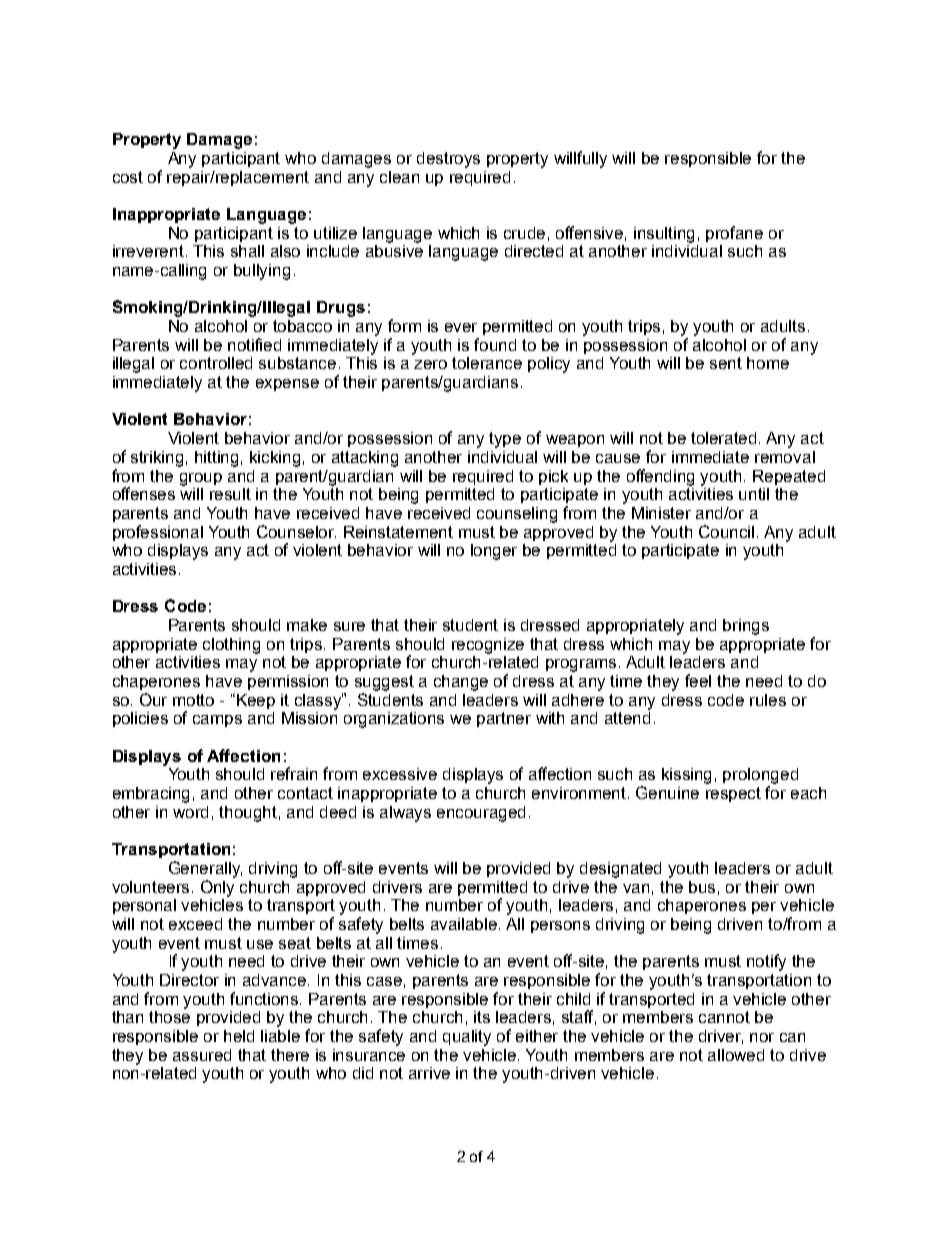 Image resolution: width=952 pixels, height=1233 pixels. I want to click on encouraged, so click(481, 814).
